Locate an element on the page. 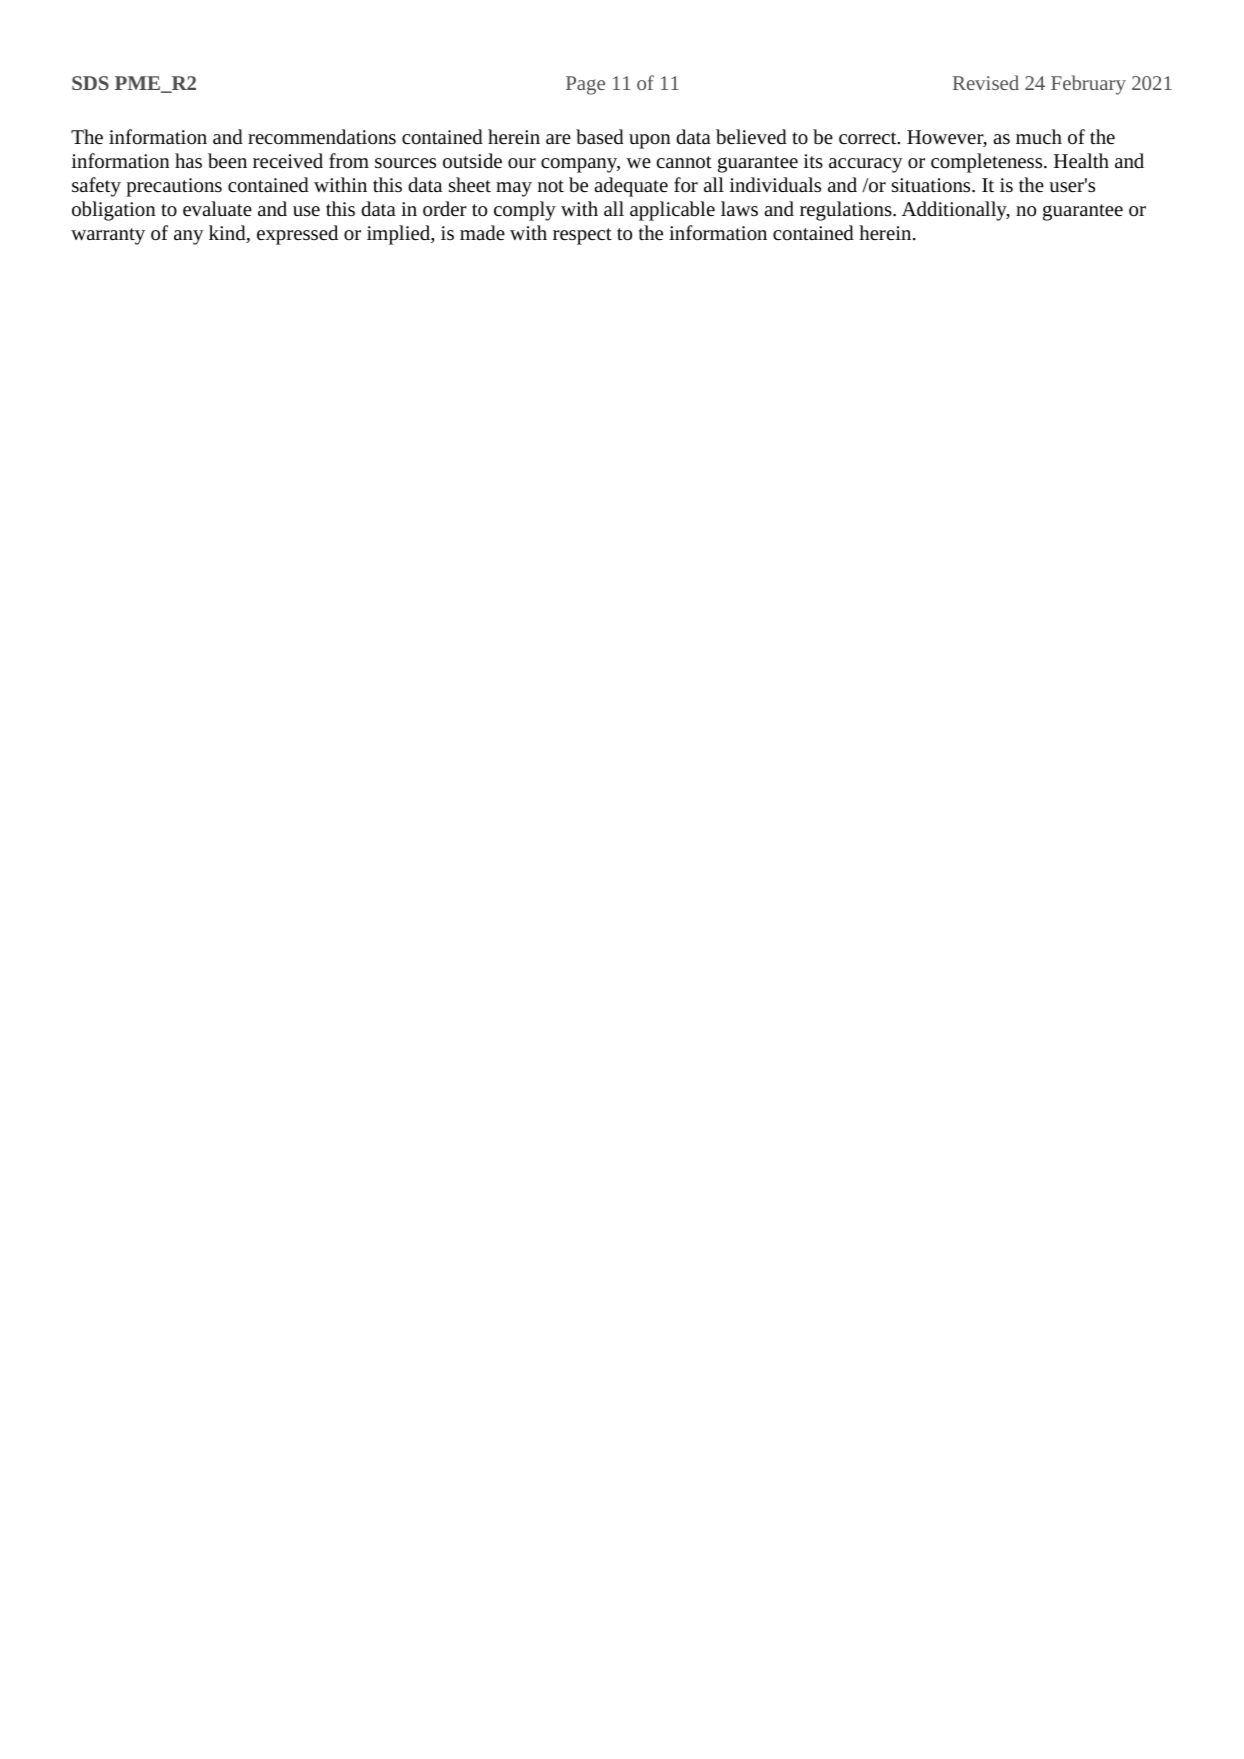 The height and width of the document is (1759, 1244). regulations is located at coordinates (847, 211).
